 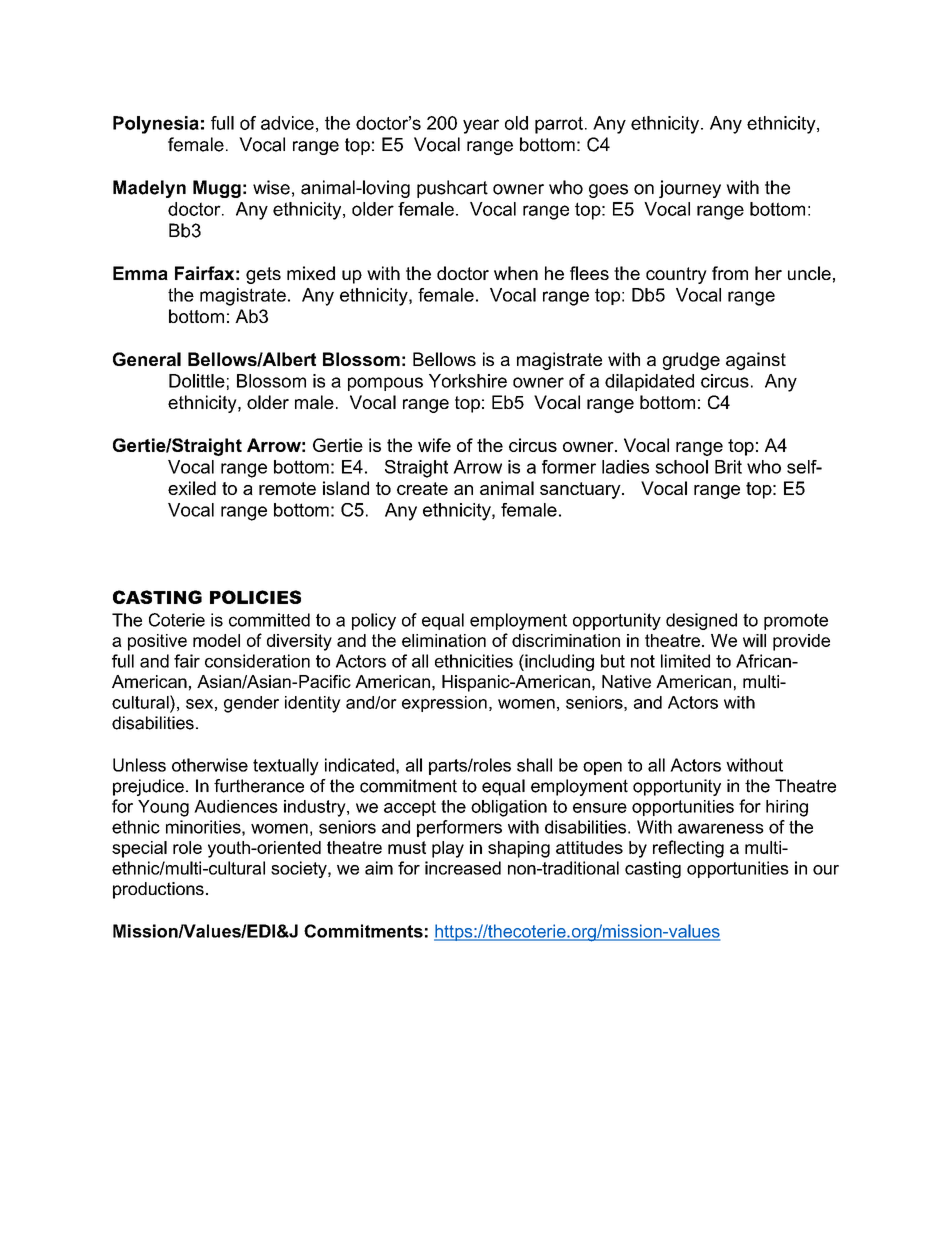 I want to click on Polynesia, so click(x=156, y=125).
